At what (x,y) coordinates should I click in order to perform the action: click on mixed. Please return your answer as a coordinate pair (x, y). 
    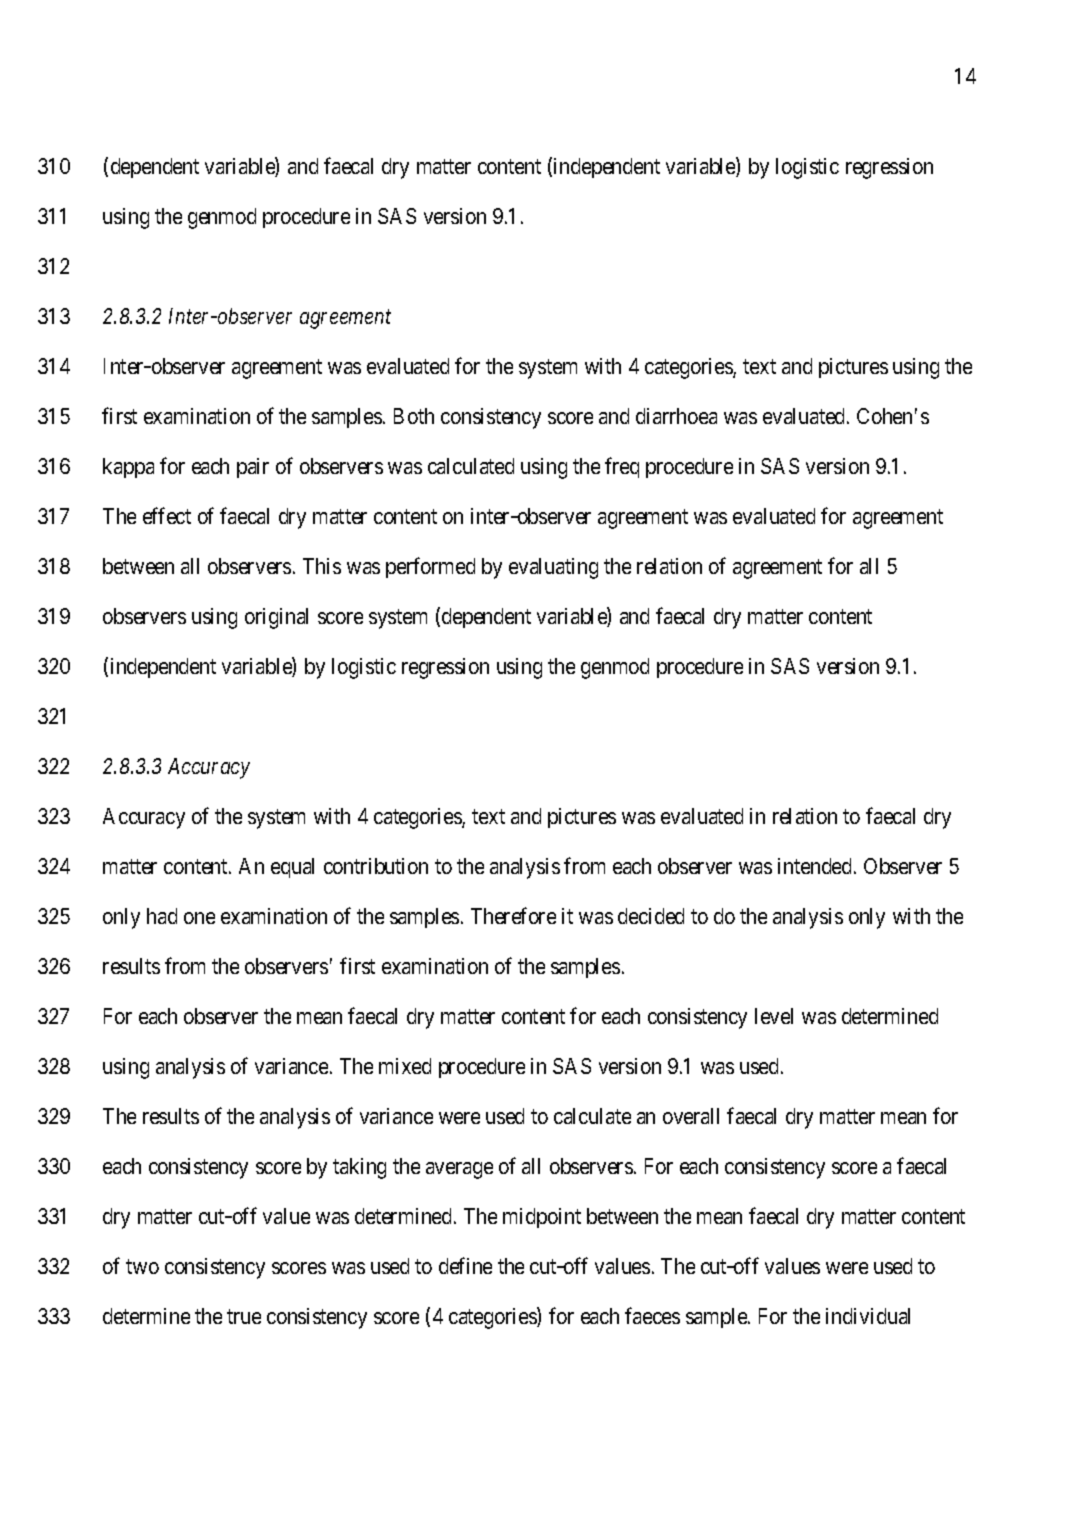
    Looking at the image, I should click on (405, 1066).
